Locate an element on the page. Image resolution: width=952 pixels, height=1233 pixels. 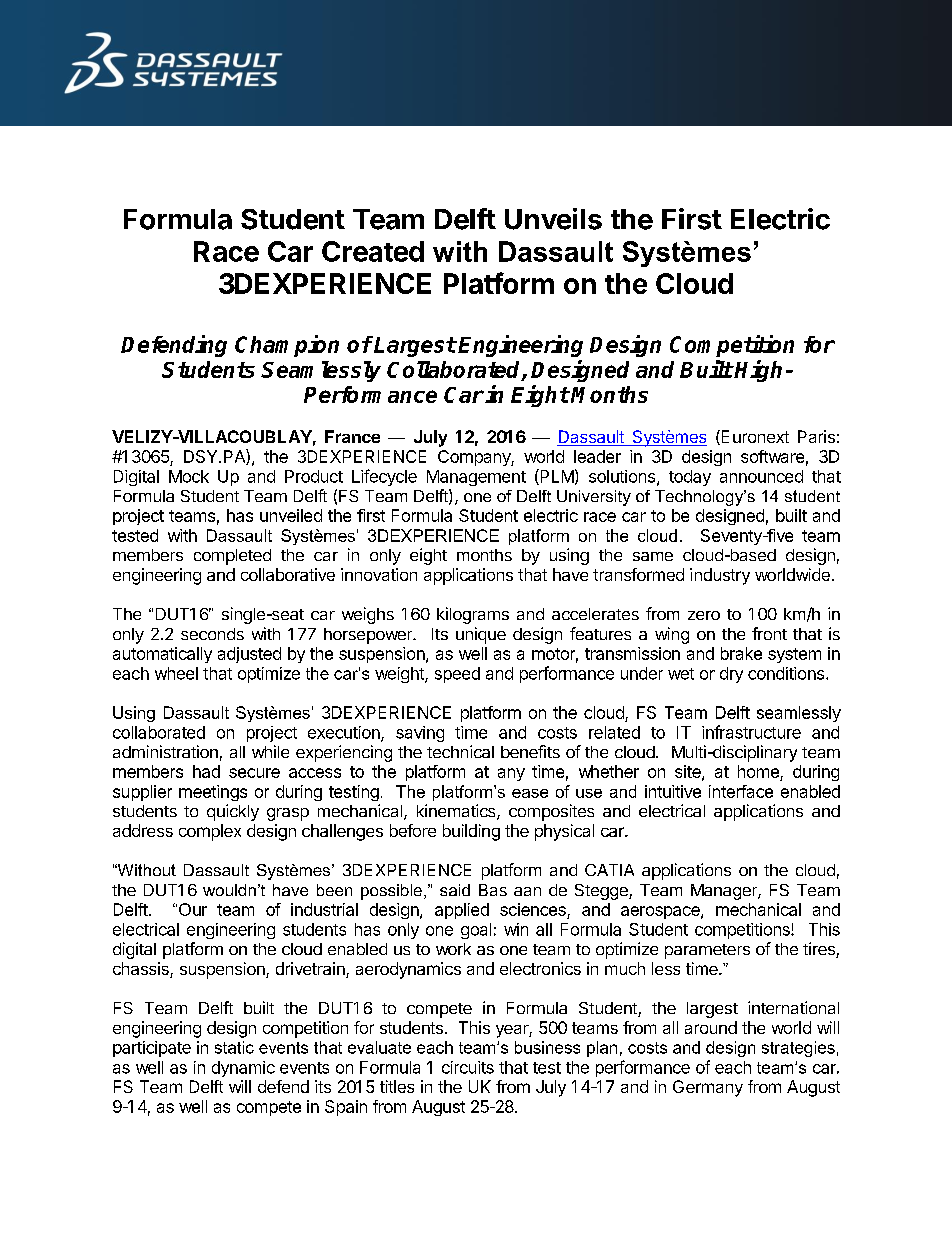
static is located at coordinates (234, 1047).
